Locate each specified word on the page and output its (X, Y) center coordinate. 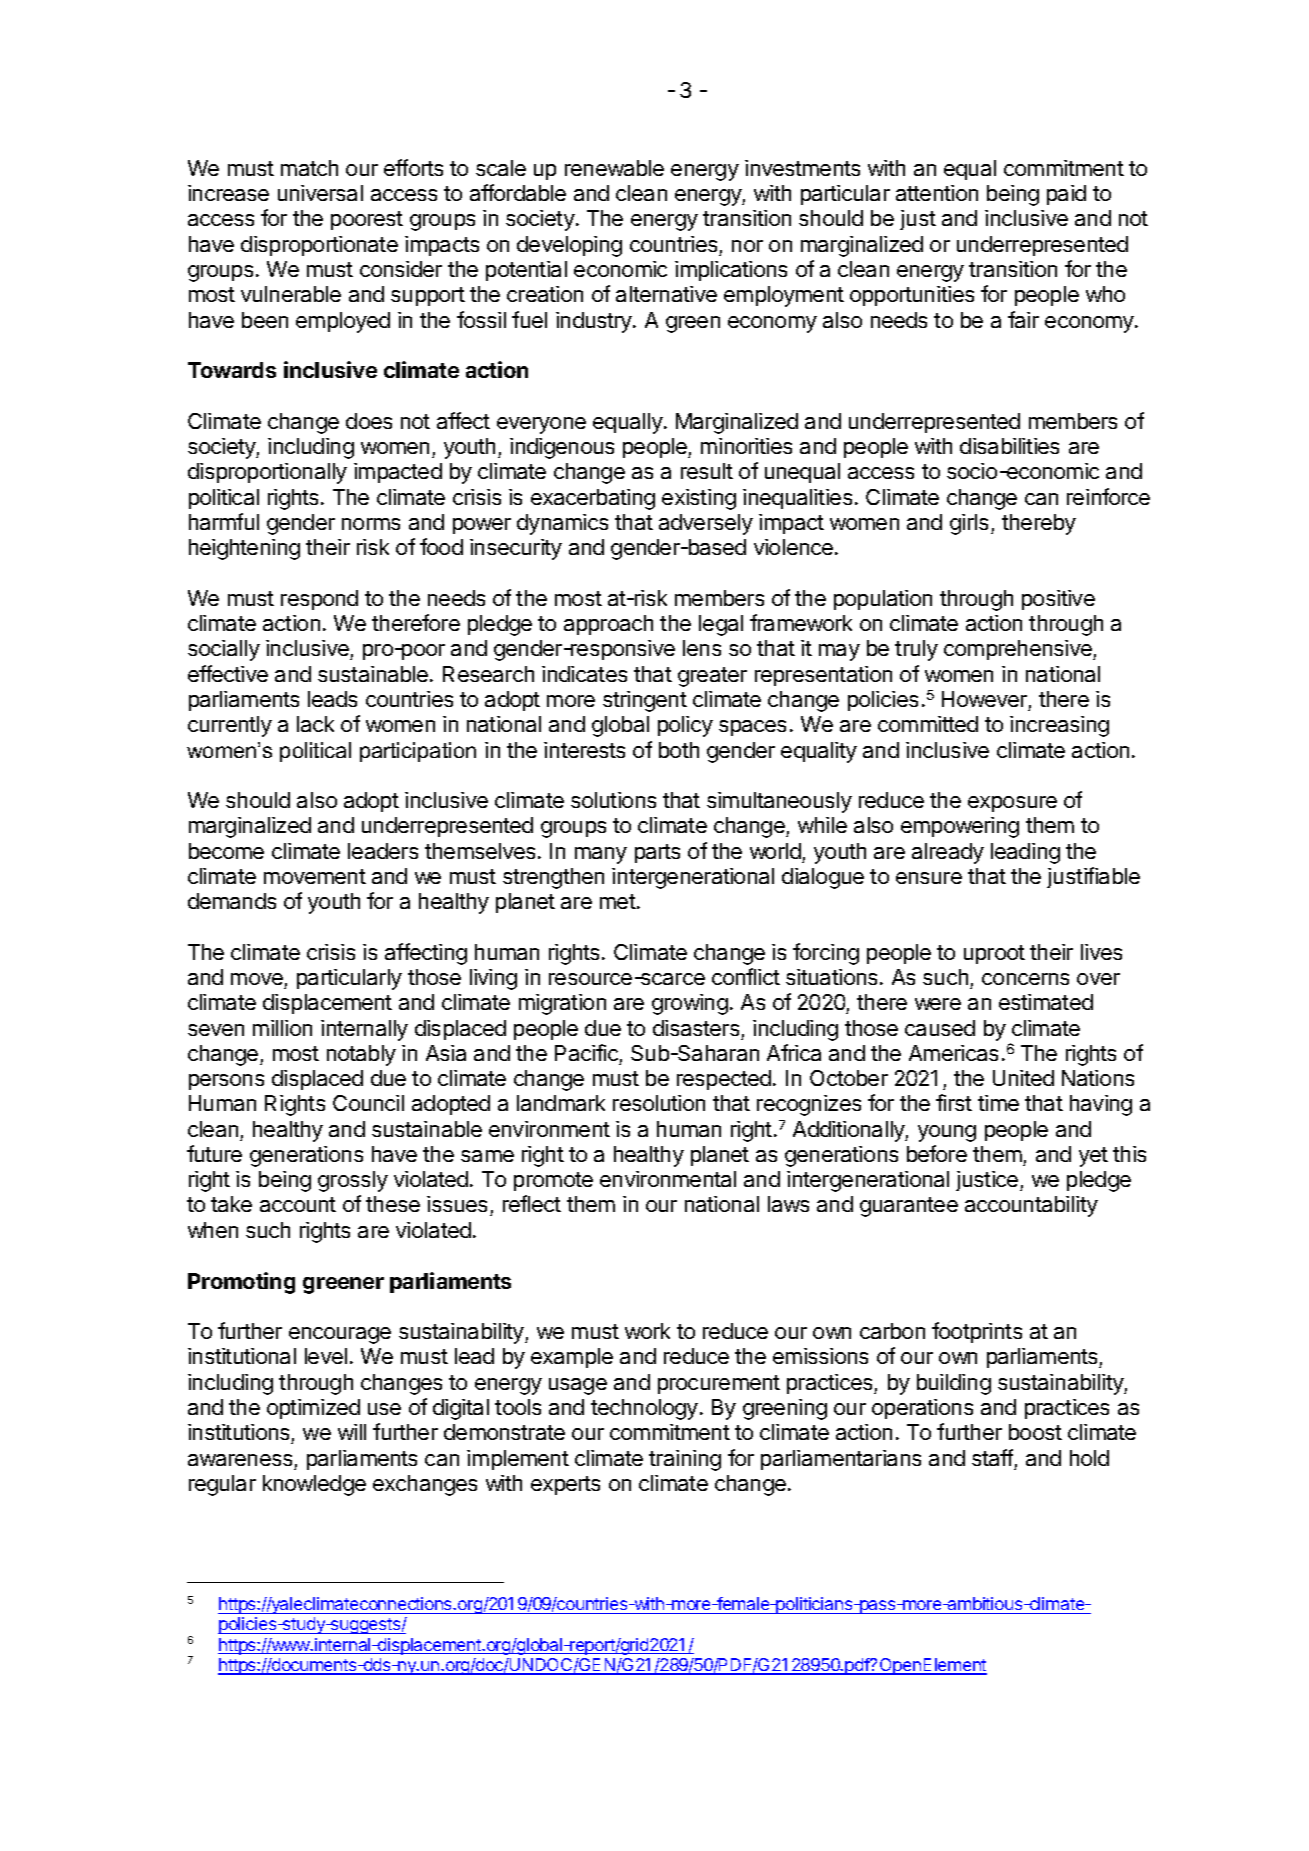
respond (319, 600)
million (282, 1028)
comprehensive (1019, 650)
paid (1066, 195)
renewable (614, 168)
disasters (696, 1028)
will (352, 1432)
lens (702, 648)
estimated (1046, 1002)
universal (320, 193)
